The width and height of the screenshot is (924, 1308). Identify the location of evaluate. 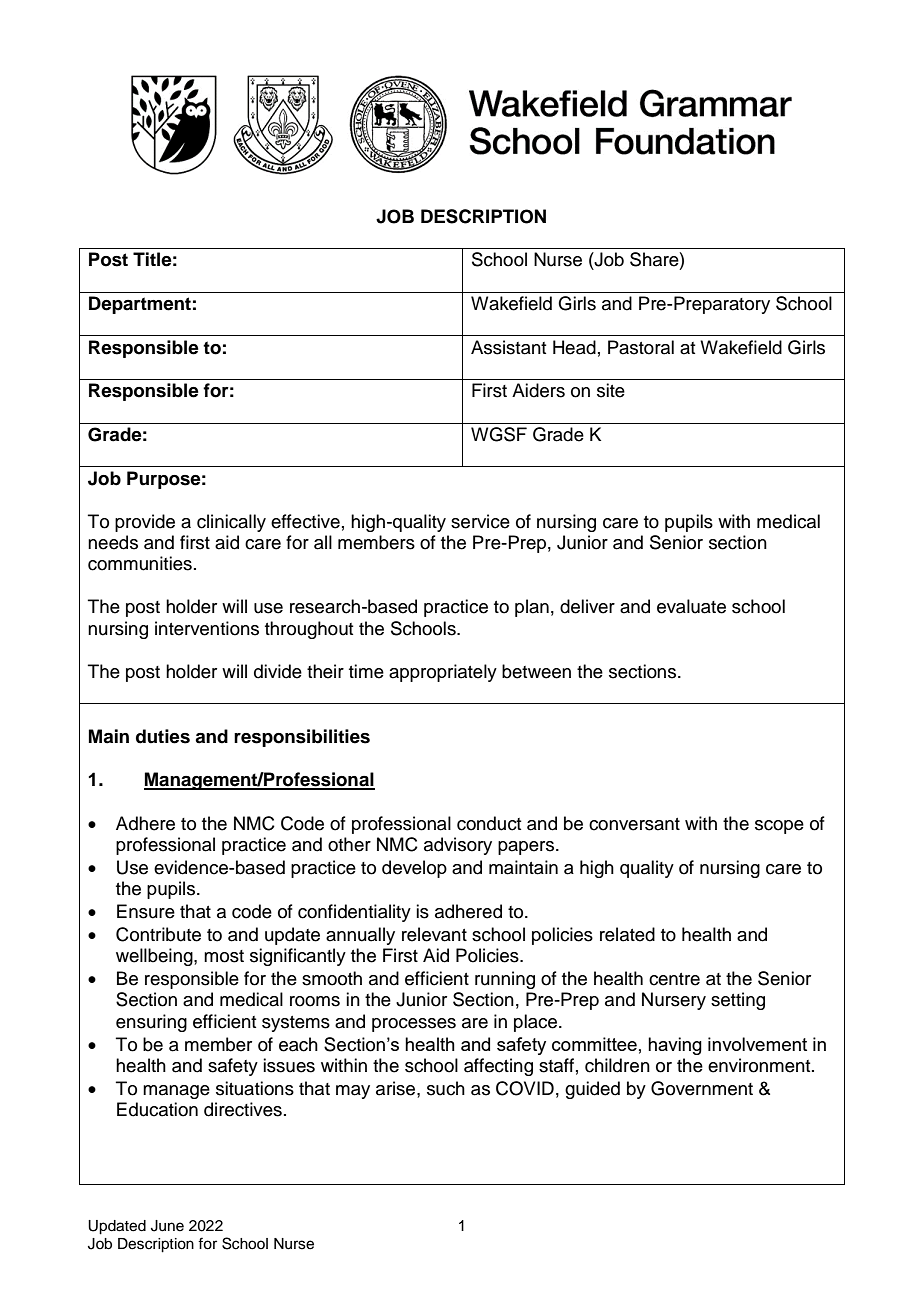
(691, 606).
